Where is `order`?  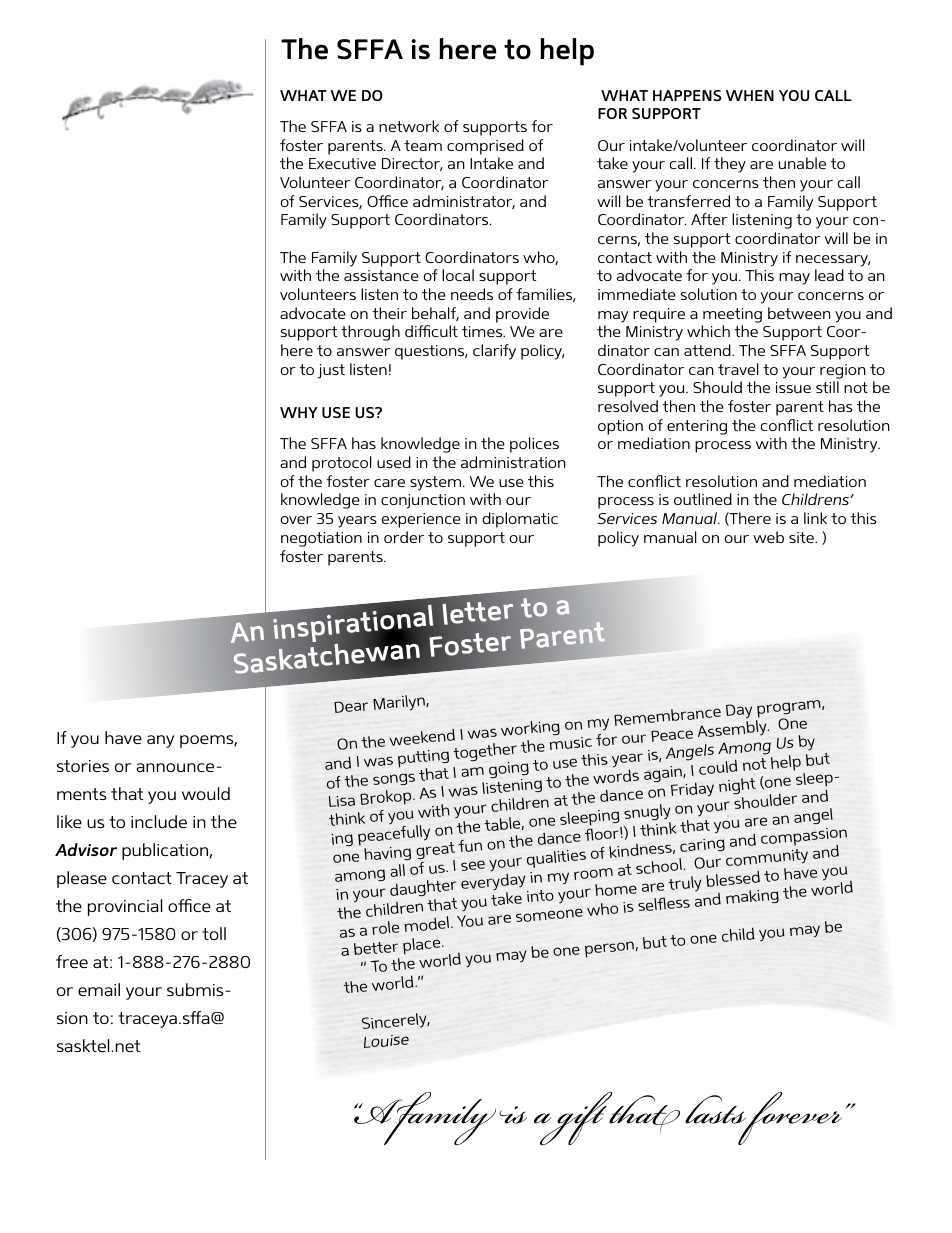 order is located at coordinates (404, 537).
